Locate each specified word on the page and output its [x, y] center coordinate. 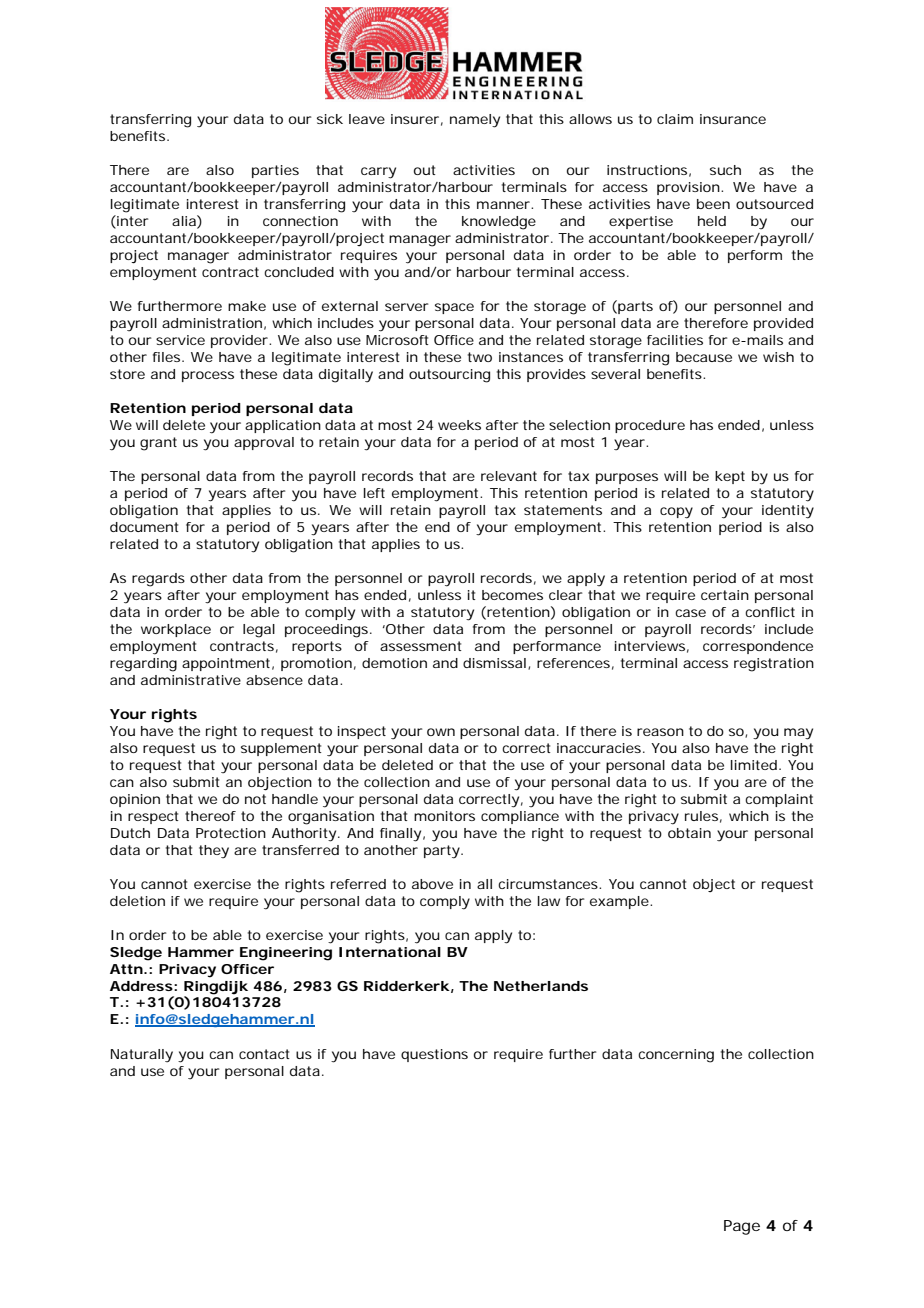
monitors [444, 816]
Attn [126, 969]
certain [725, 595]
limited [754, 765]
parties [275, 171]
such [725, 170]
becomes [512, 595]
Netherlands [541, 986]
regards [158, 580]
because [704, 357]
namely [475, 121]
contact [264, 1054]
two [480, 357]
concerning [676, 1056]
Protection [231, 833]
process [208, 376]
